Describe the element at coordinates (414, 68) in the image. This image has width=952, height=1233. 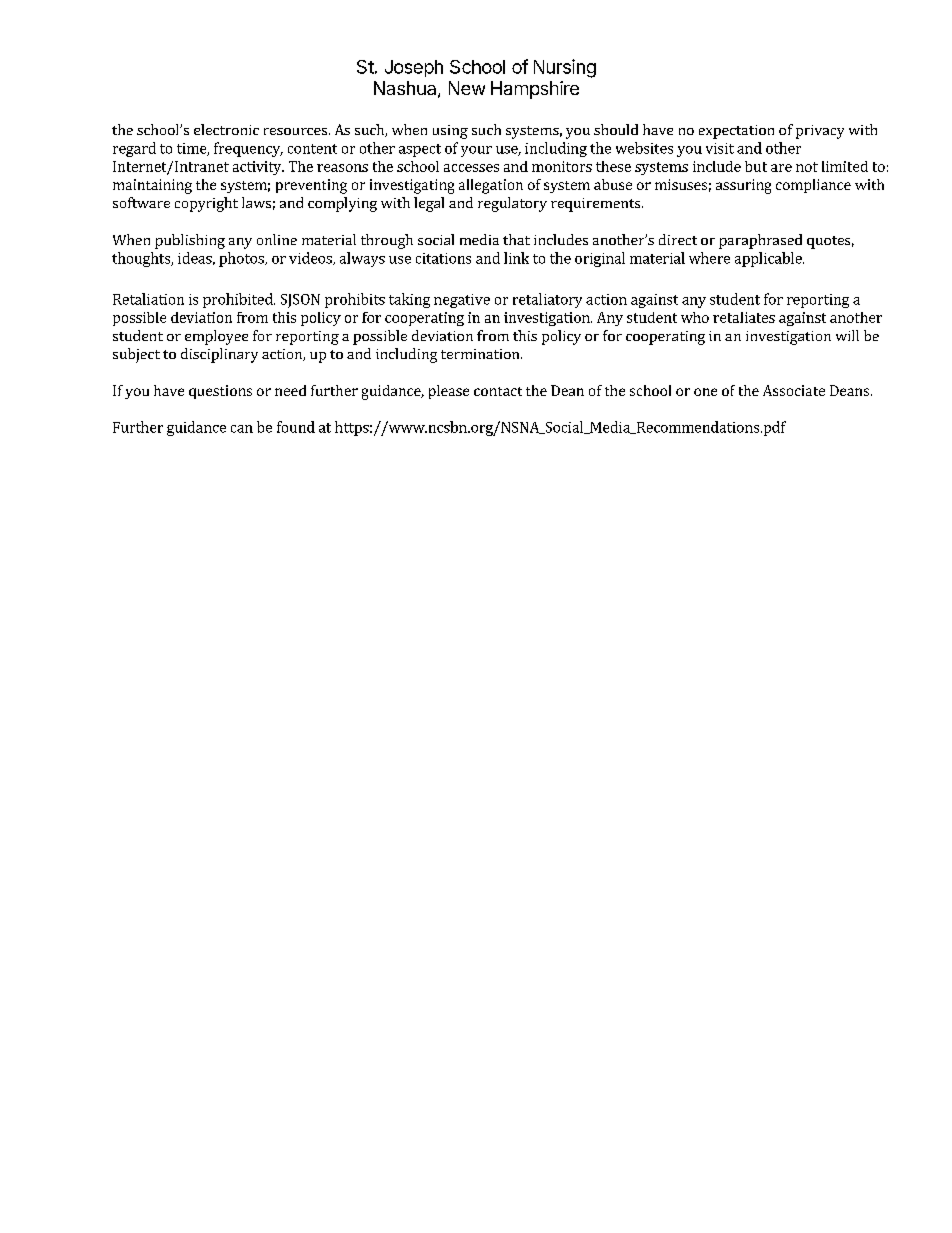
I see `Joseph` at that location.
